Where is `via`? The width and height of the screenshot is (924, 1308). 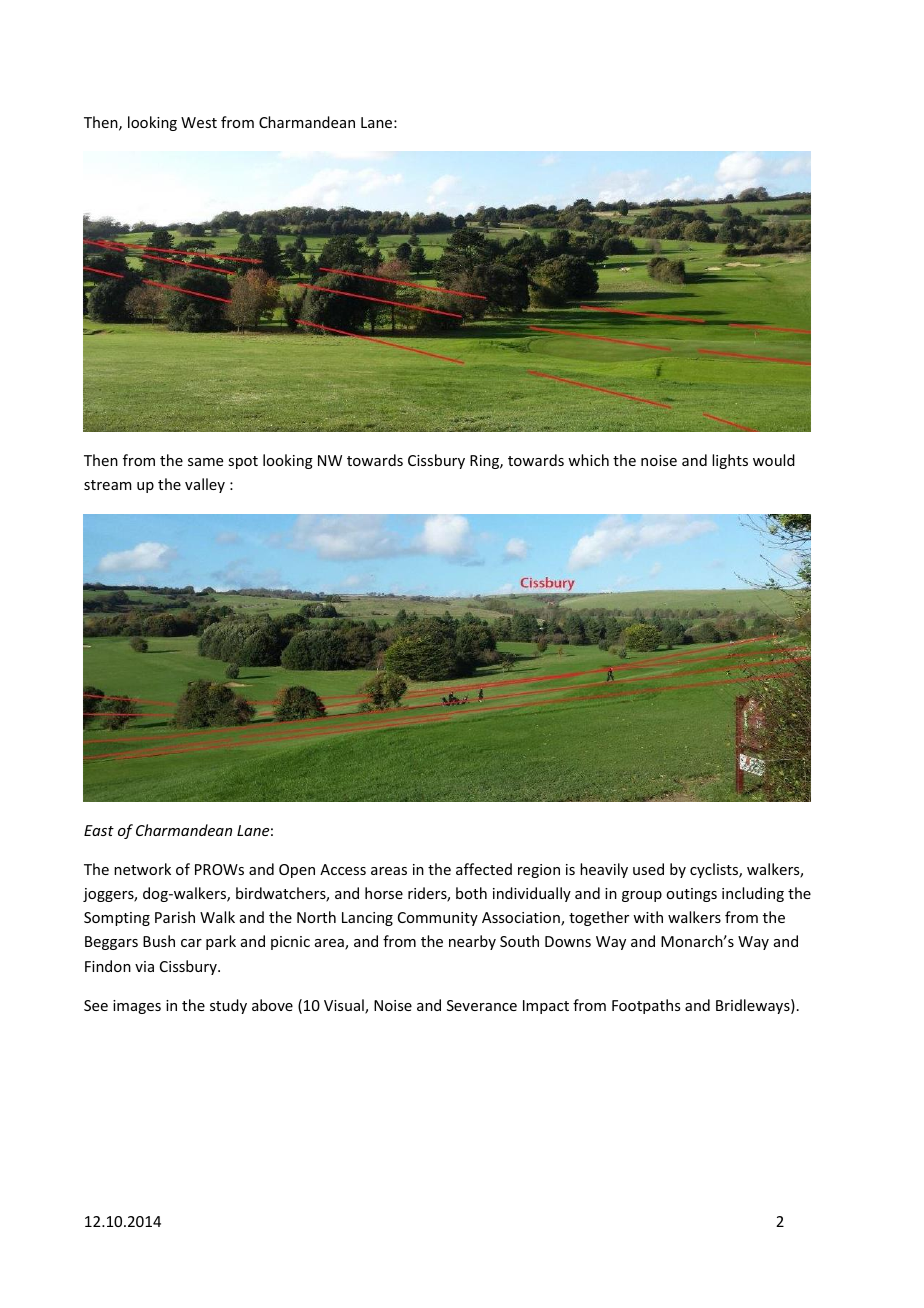
via is located at coordinates (144, 966).
